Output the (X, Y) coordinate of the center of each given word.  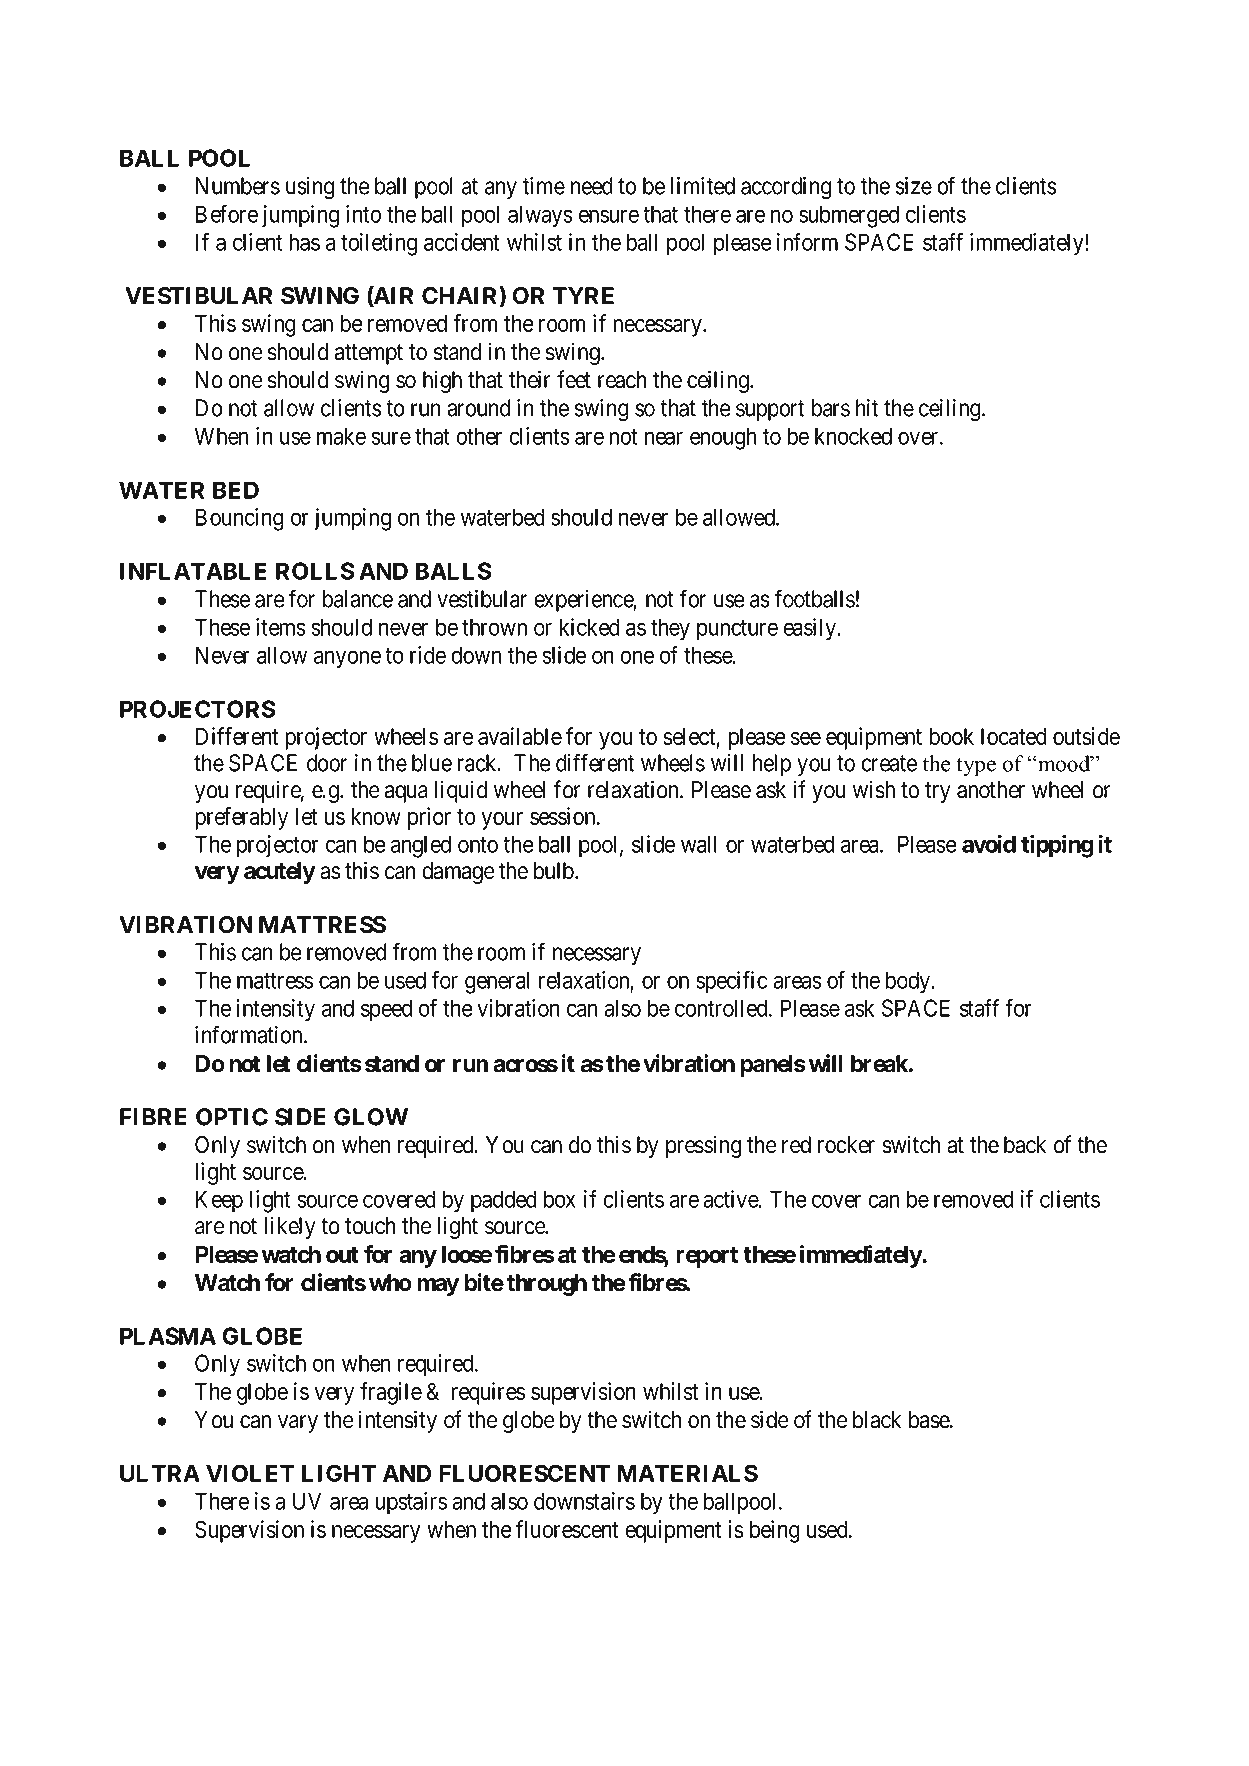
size (913, 186)
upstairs (411, 1503)
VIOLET (250, 1473)
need (592, 186)
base (930, 1420)
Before (227, 214)
